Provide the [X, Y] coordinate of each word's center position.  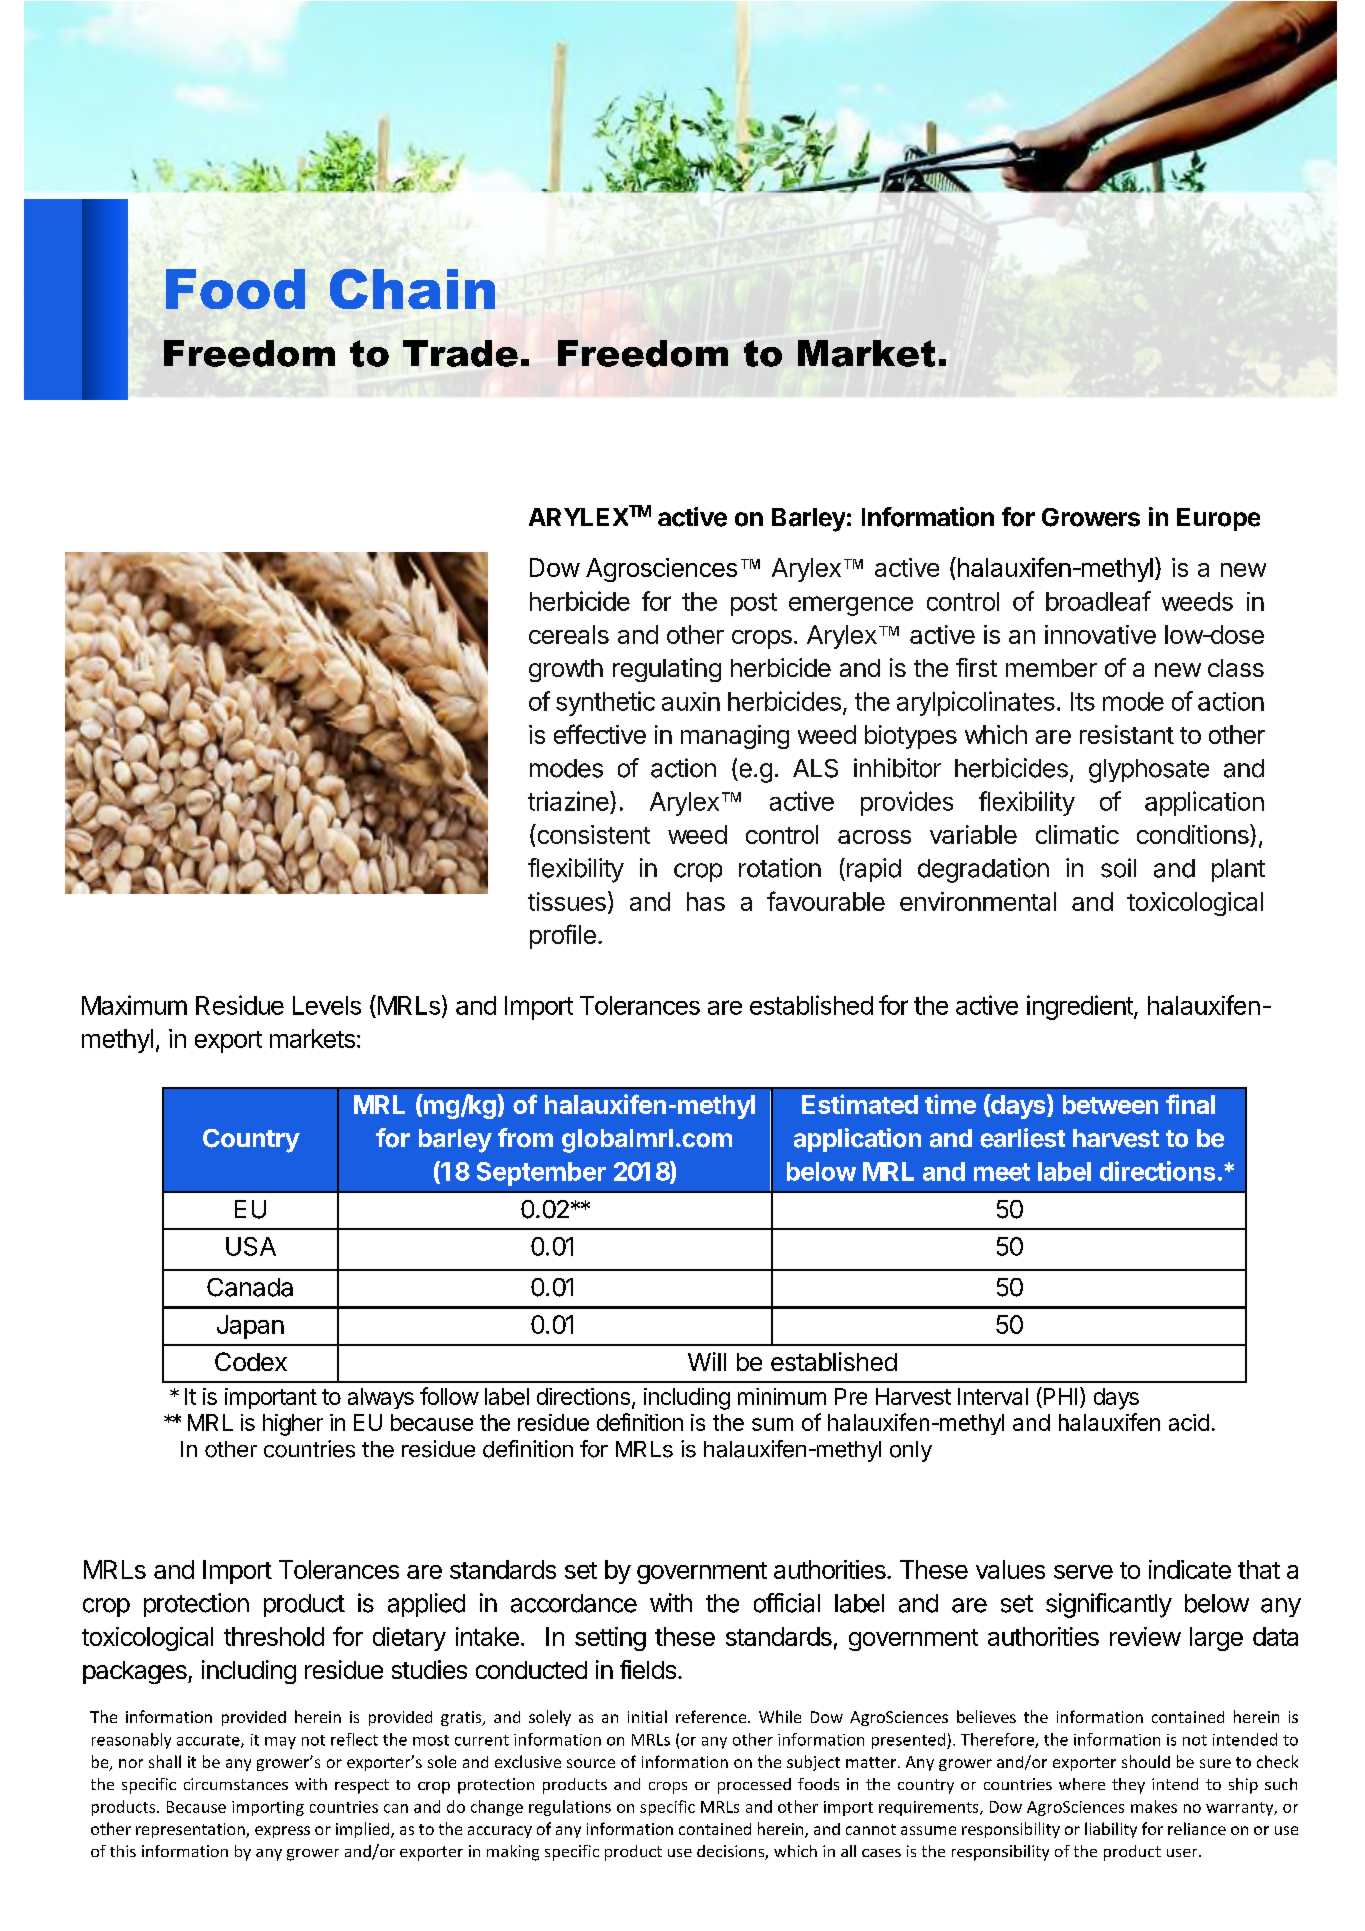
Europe [1218, 519]
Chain [412, 289]
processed [754, 1786]
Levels [327, 1005]
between [1110, 1104]
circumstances [236, 1784]
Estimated [860, 1104]
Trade [460, 353]
